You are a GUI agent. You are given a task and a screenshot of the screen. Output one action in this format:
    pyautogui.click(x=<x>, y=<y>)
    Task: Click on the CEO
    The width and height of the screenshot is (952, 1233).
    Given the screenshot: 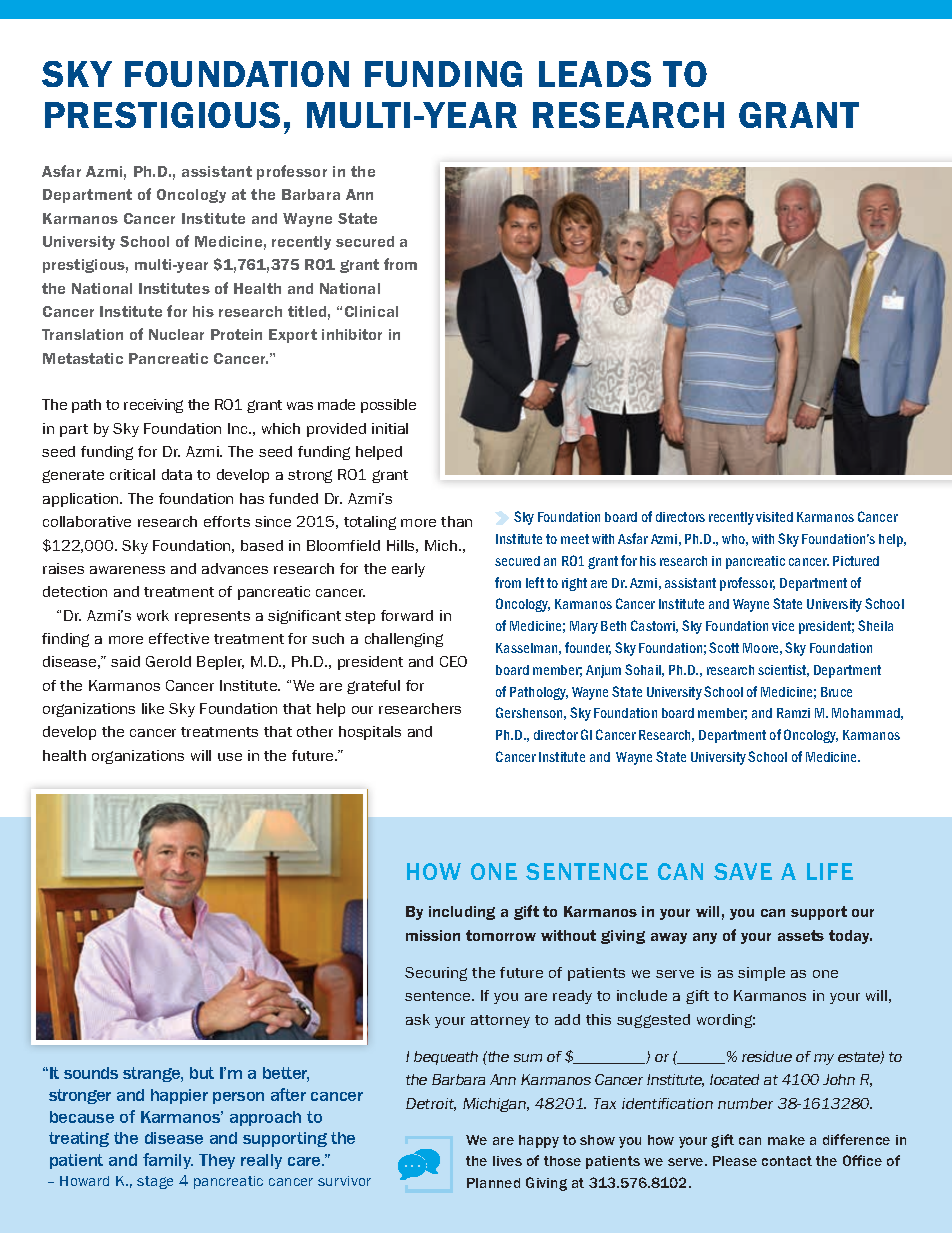 What is the action you would take?
    pyautogui.click(x=453, y=661)
